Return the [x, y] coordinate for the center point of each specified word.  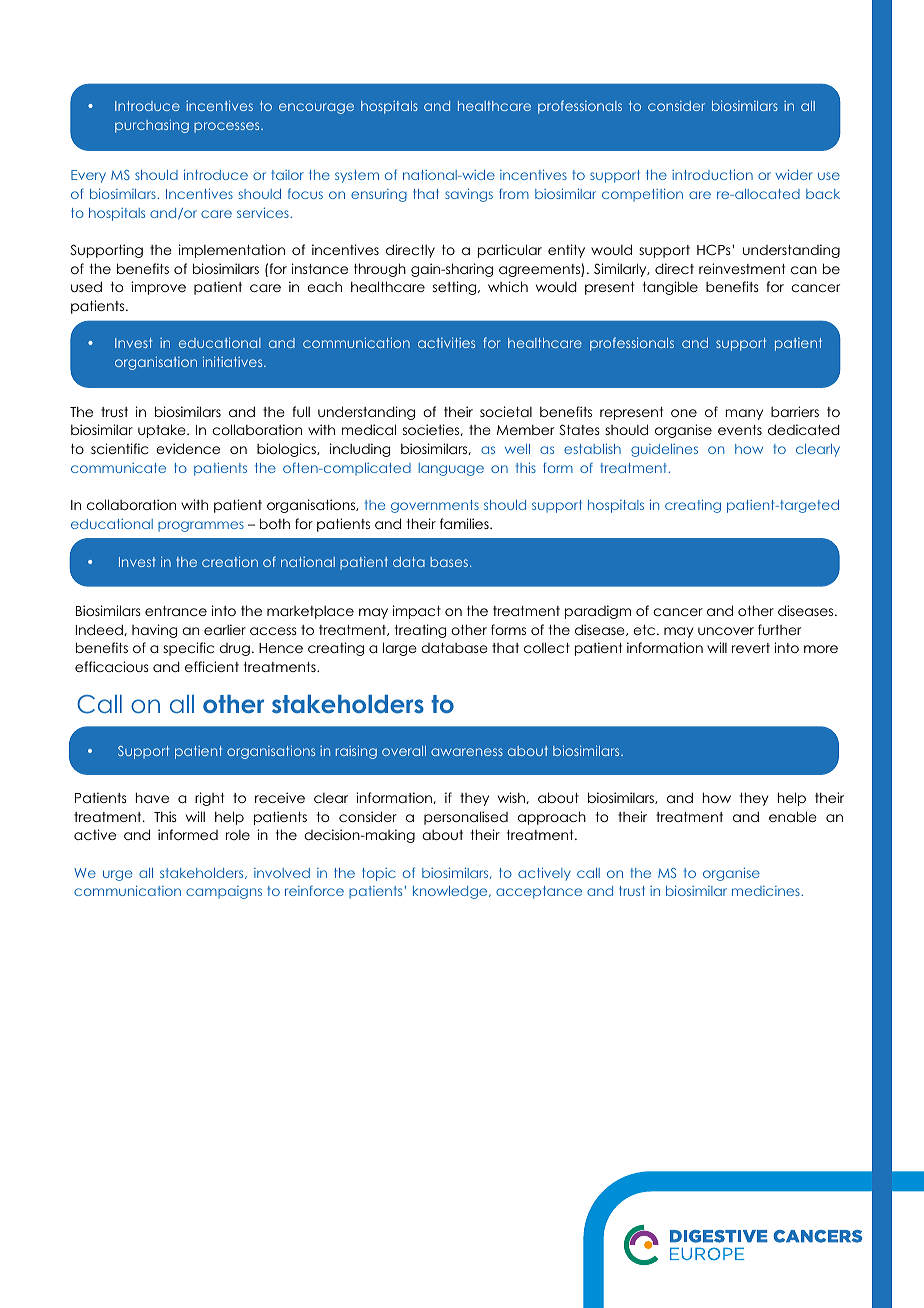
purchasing [152, 126]
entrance [176, 611]
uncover [726, 631]
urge [117, 875]
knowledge [451, 892]
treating [420, 631]
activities [446, 342]
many [744, 414]
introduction [712, 174]
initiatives [234, 361]
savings [469, 195]
